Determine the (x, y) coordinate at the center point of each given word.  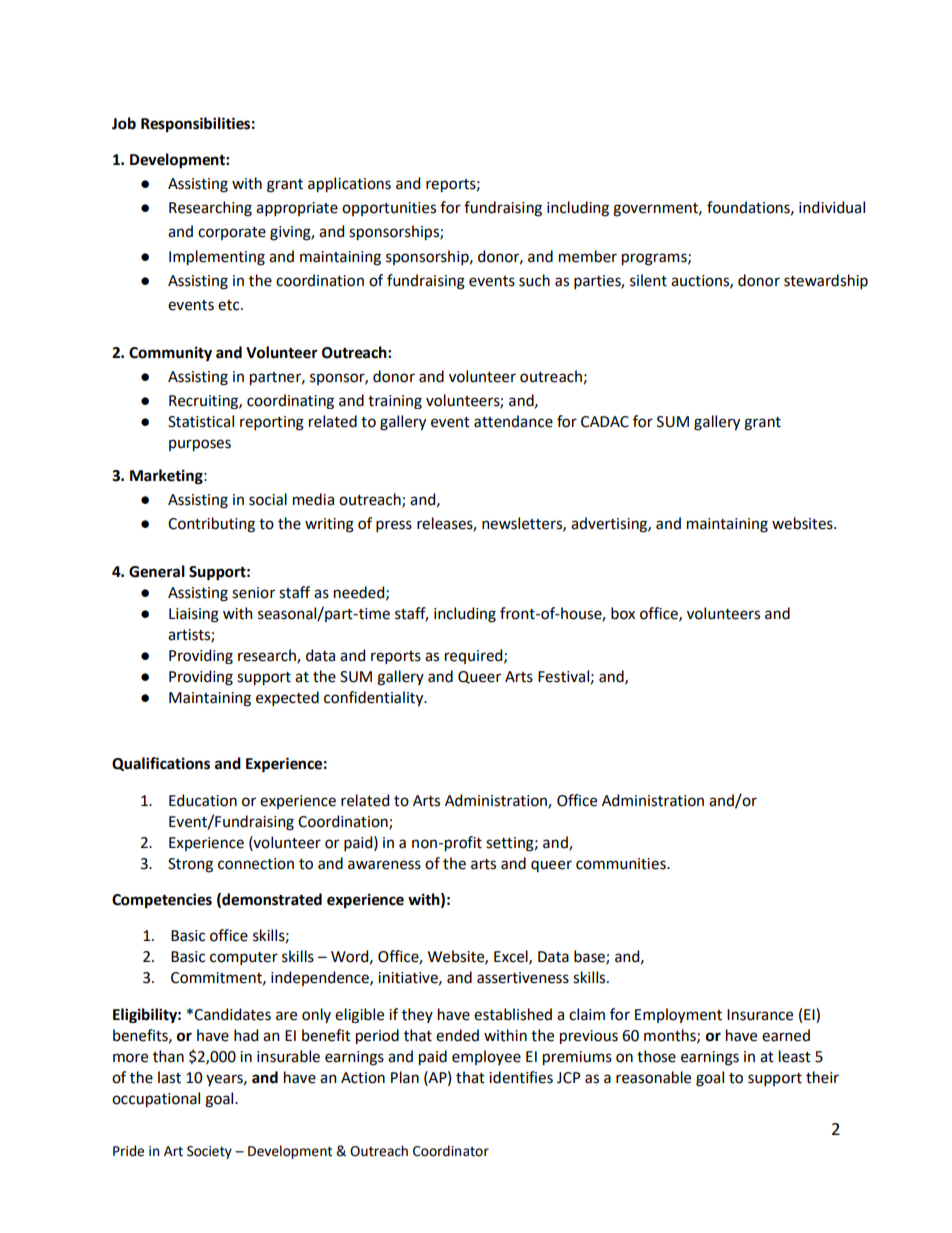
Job (124, 123)
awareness (384, 865)
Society (209, 1152)
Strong (190, 865)
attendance (513, 421)
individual (832, 207)
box (623, 613)
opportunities (389, 209)
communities (622, 864)
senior (253, 593)
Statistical (201, 421)
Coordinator (451, 1151)
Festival (563, 676)
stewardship (826, 281)
